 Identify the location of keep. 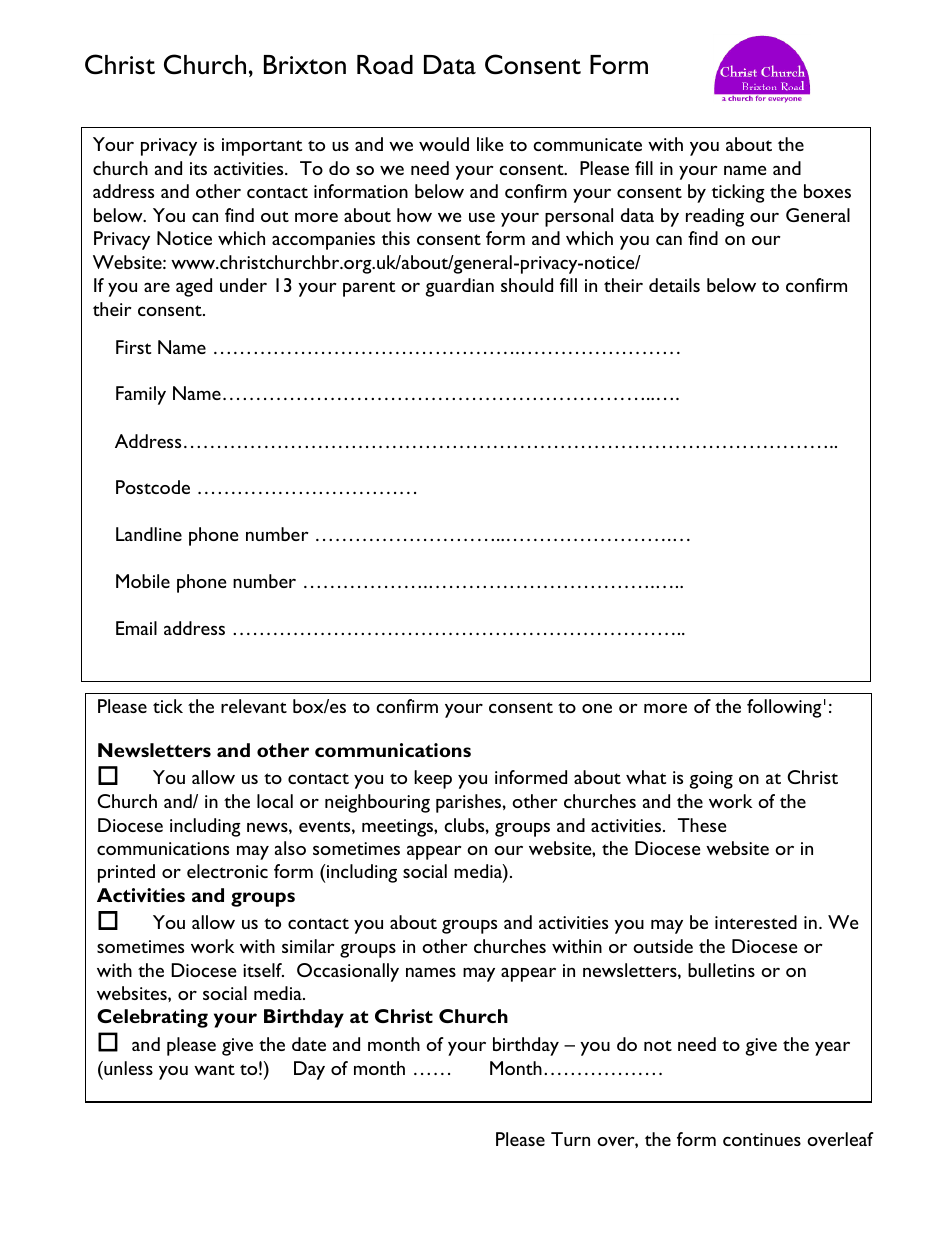
(433, 779).
